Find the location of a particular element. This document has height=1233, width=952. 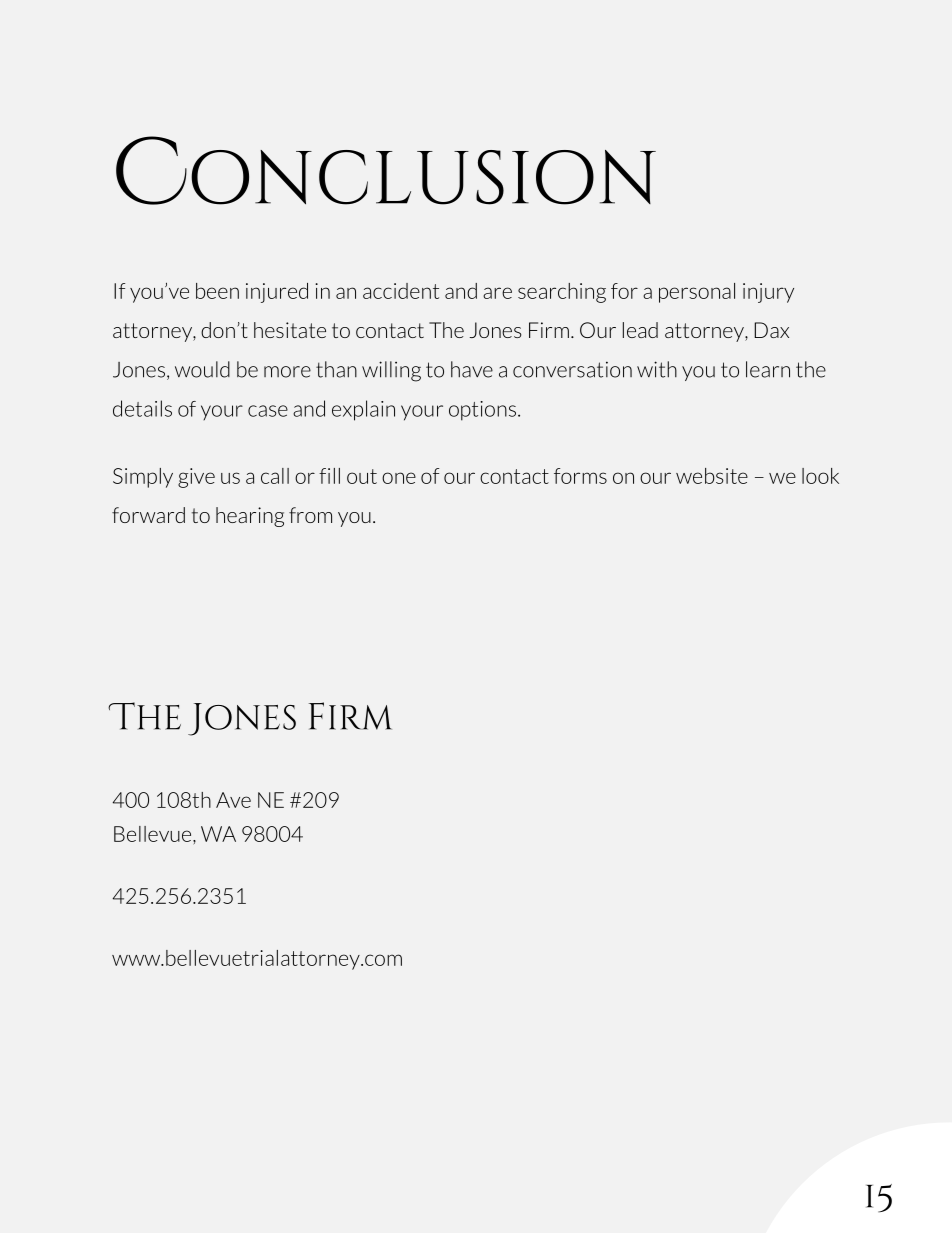

learn is located at coordinates (768, 369).
